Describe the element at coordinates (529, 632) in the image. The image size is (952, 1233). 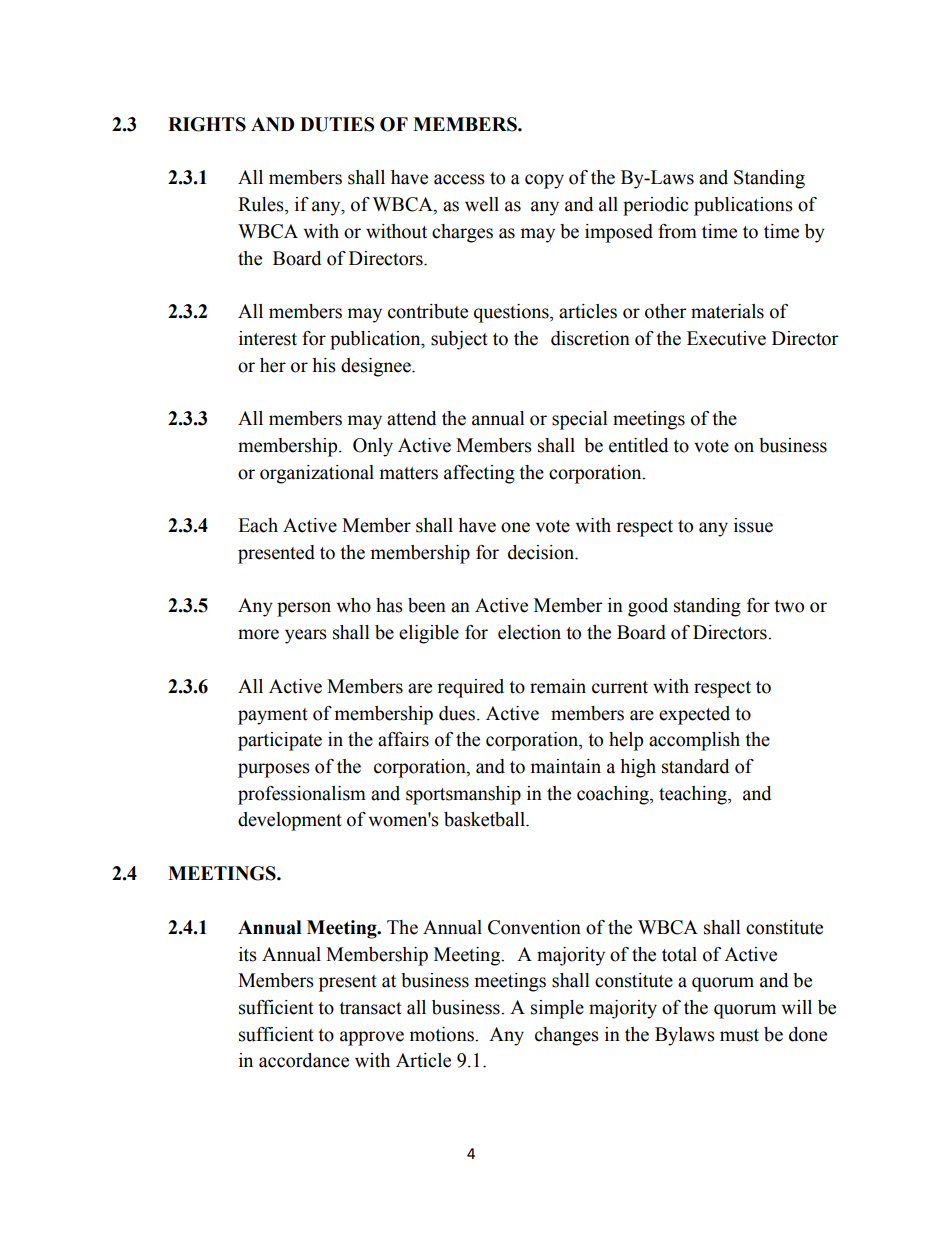
I see `election` at that location.
